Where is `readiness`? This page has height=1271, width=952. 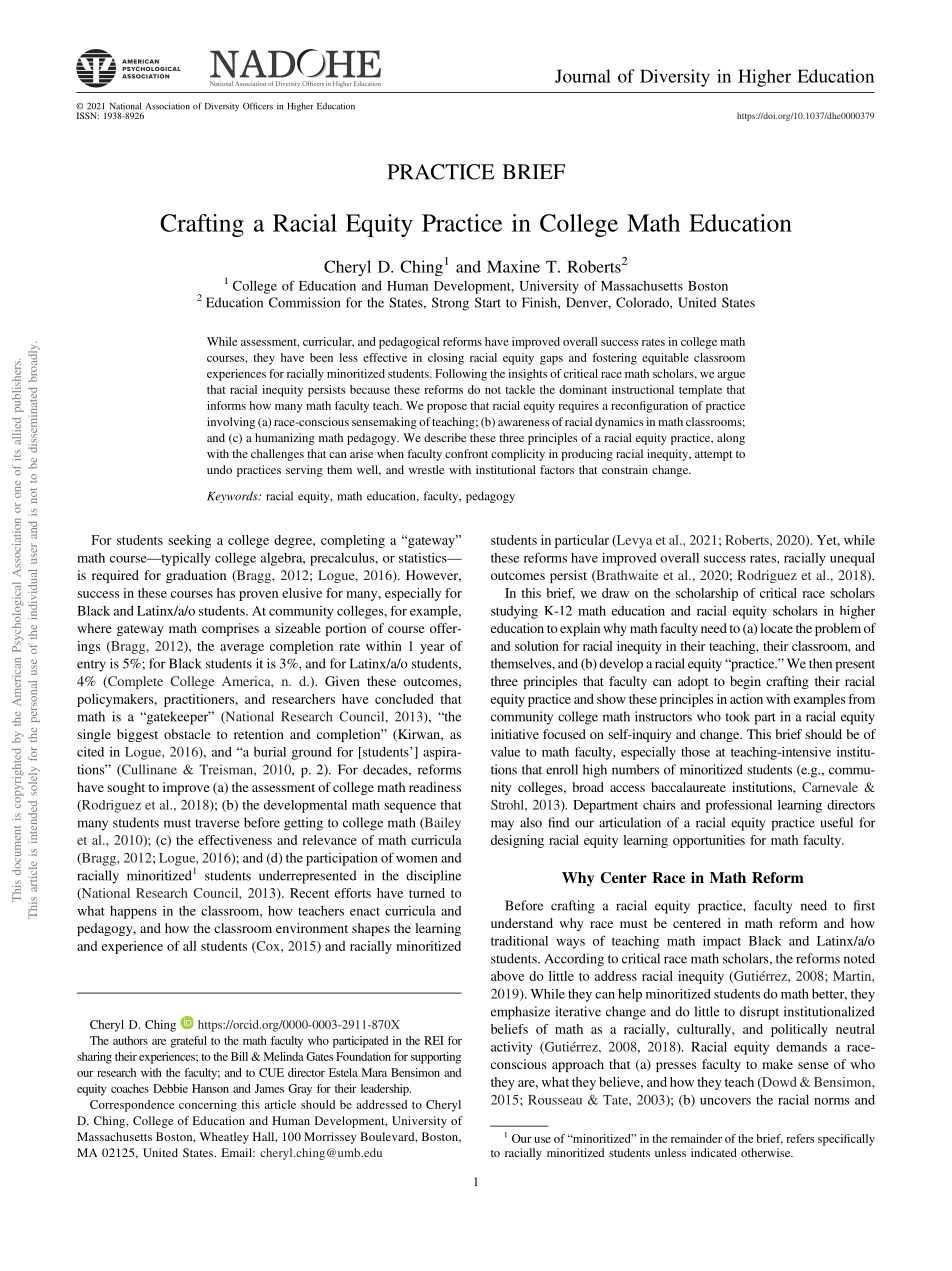 readiness is located at coordinates (435, 787).
